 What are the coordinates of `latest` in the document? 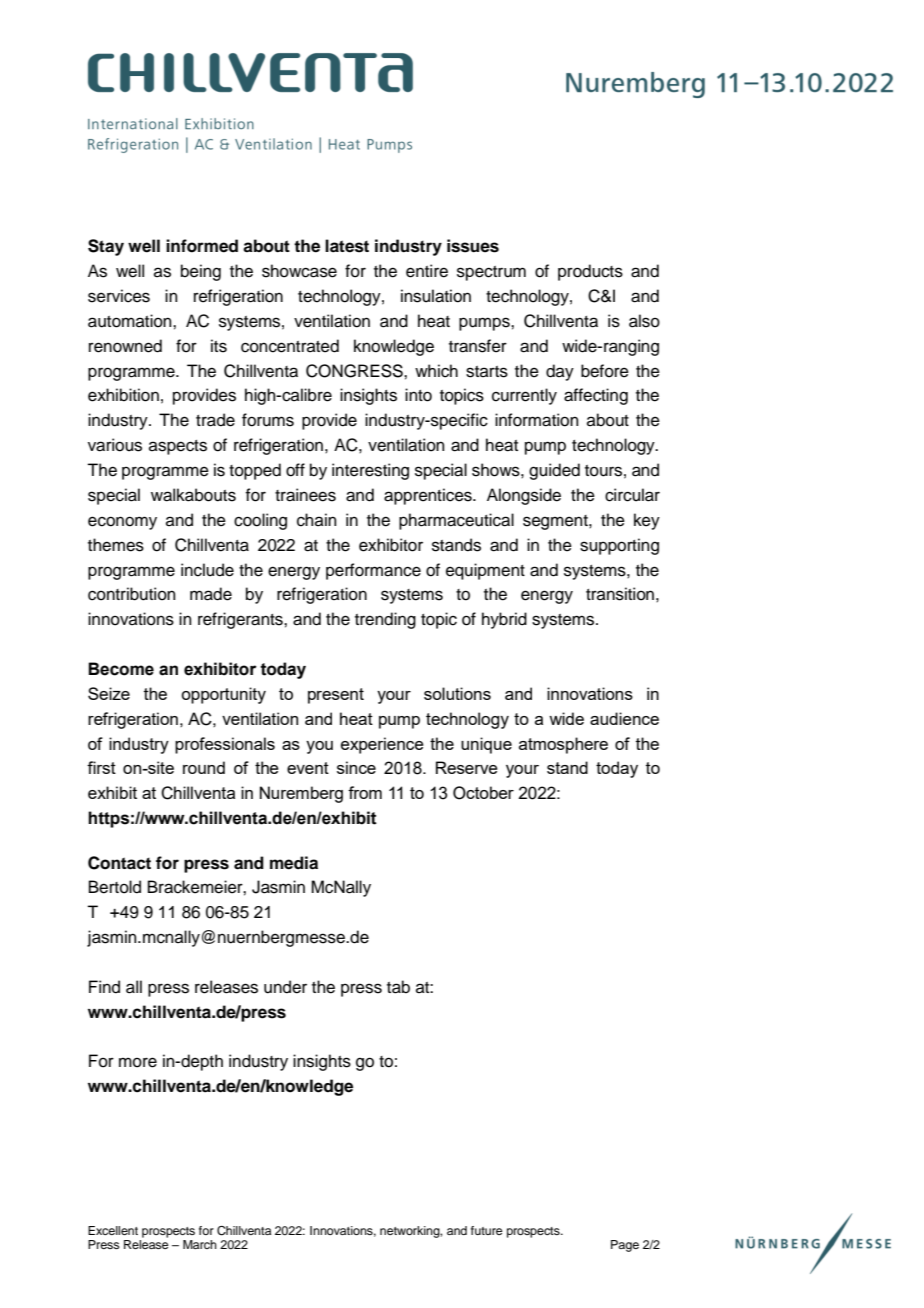 It's located at (347, 246).
